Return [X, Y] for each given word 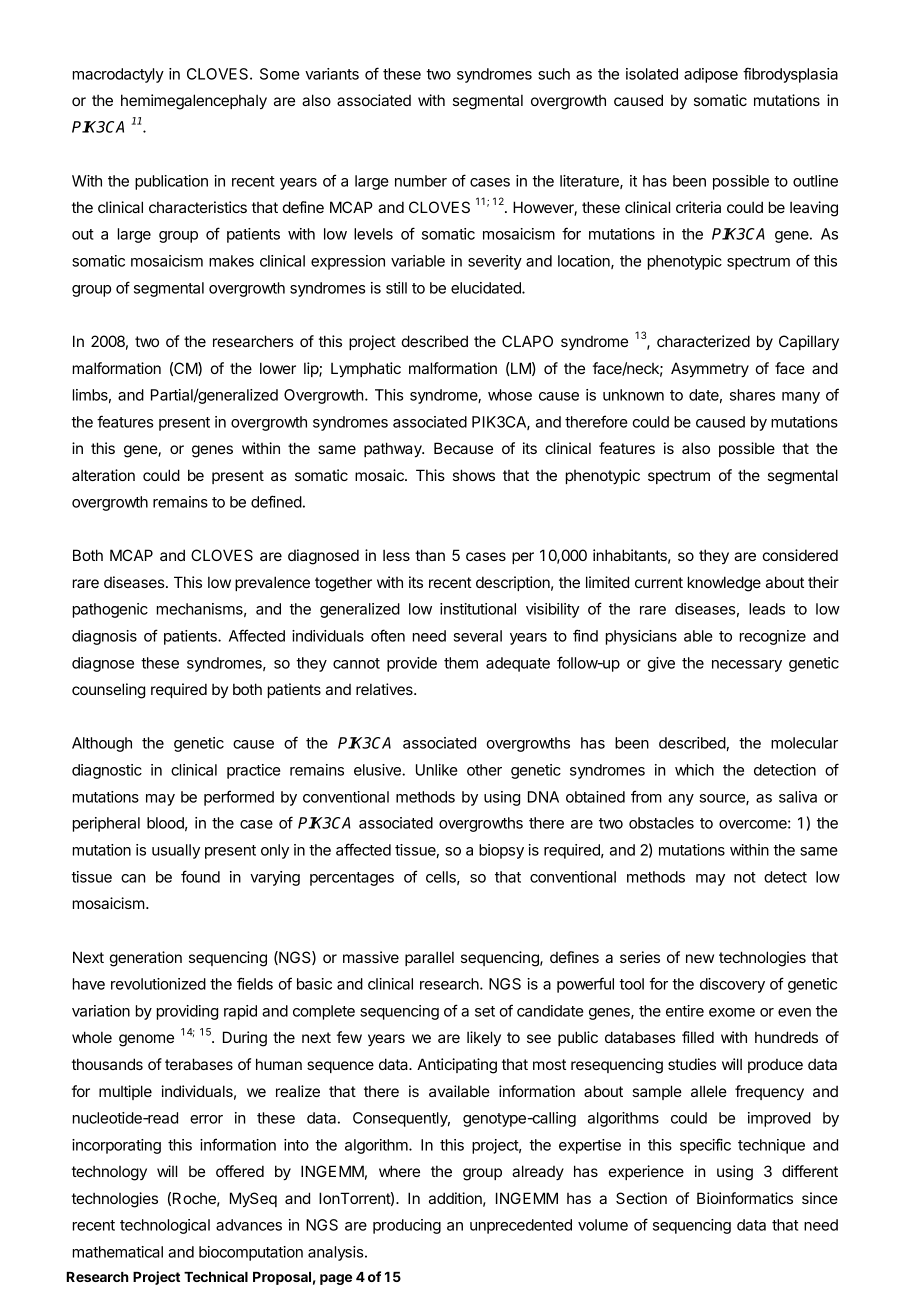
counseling [108, 691]
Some [280, 74]
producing [407, 1226]
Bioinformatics [745, 1198]
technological [165, 1226]
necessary [747, 666]
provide [412, 664]
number [421, 181]
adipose [711, 75]
